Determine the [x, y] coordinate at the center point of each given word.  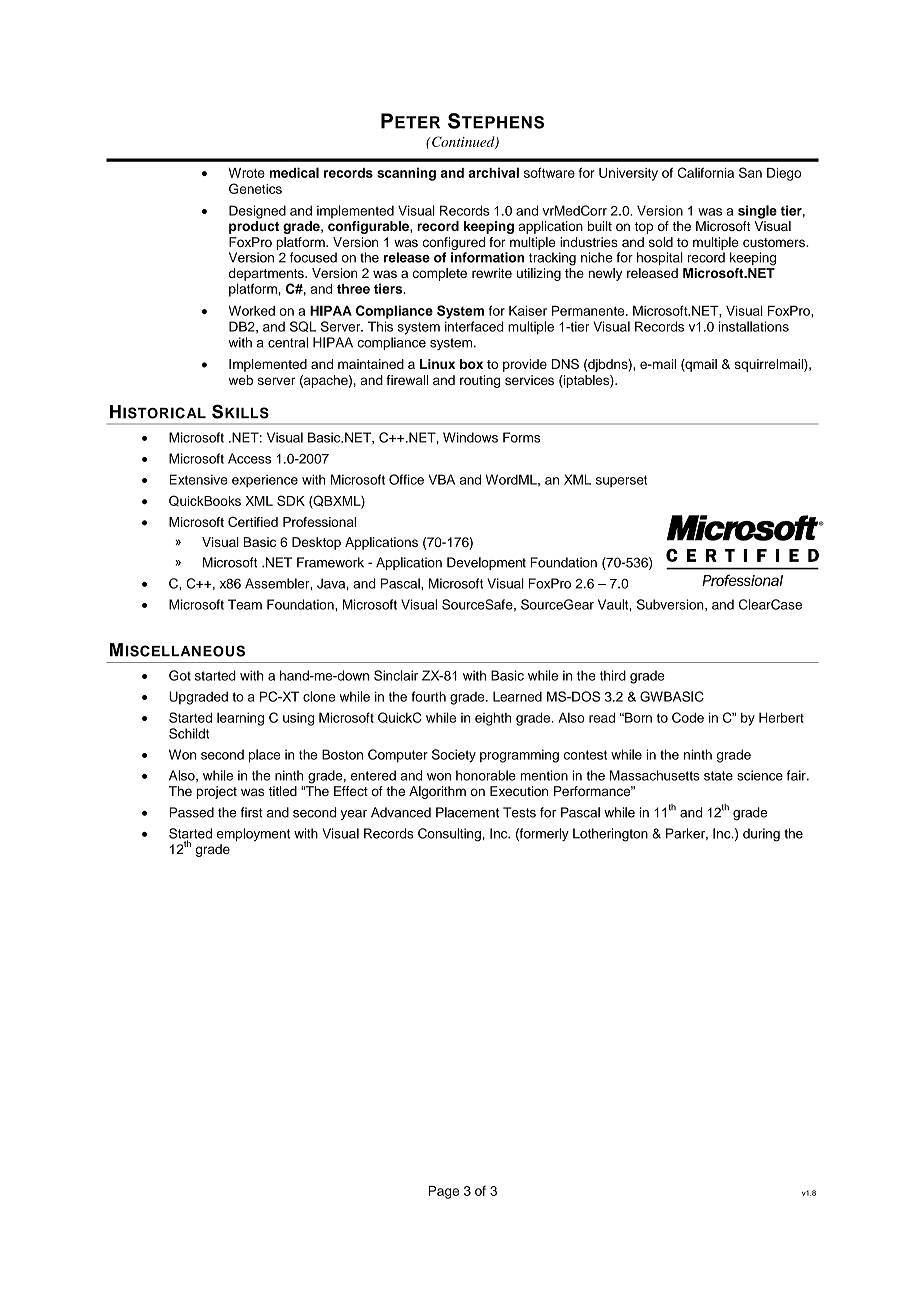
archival [493, 172]
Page [444, 1192]
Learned [517, 696]
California [706, 172]
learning [240, 719]
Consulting [449, 835]
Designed [257, 212]
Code [688, 717]
